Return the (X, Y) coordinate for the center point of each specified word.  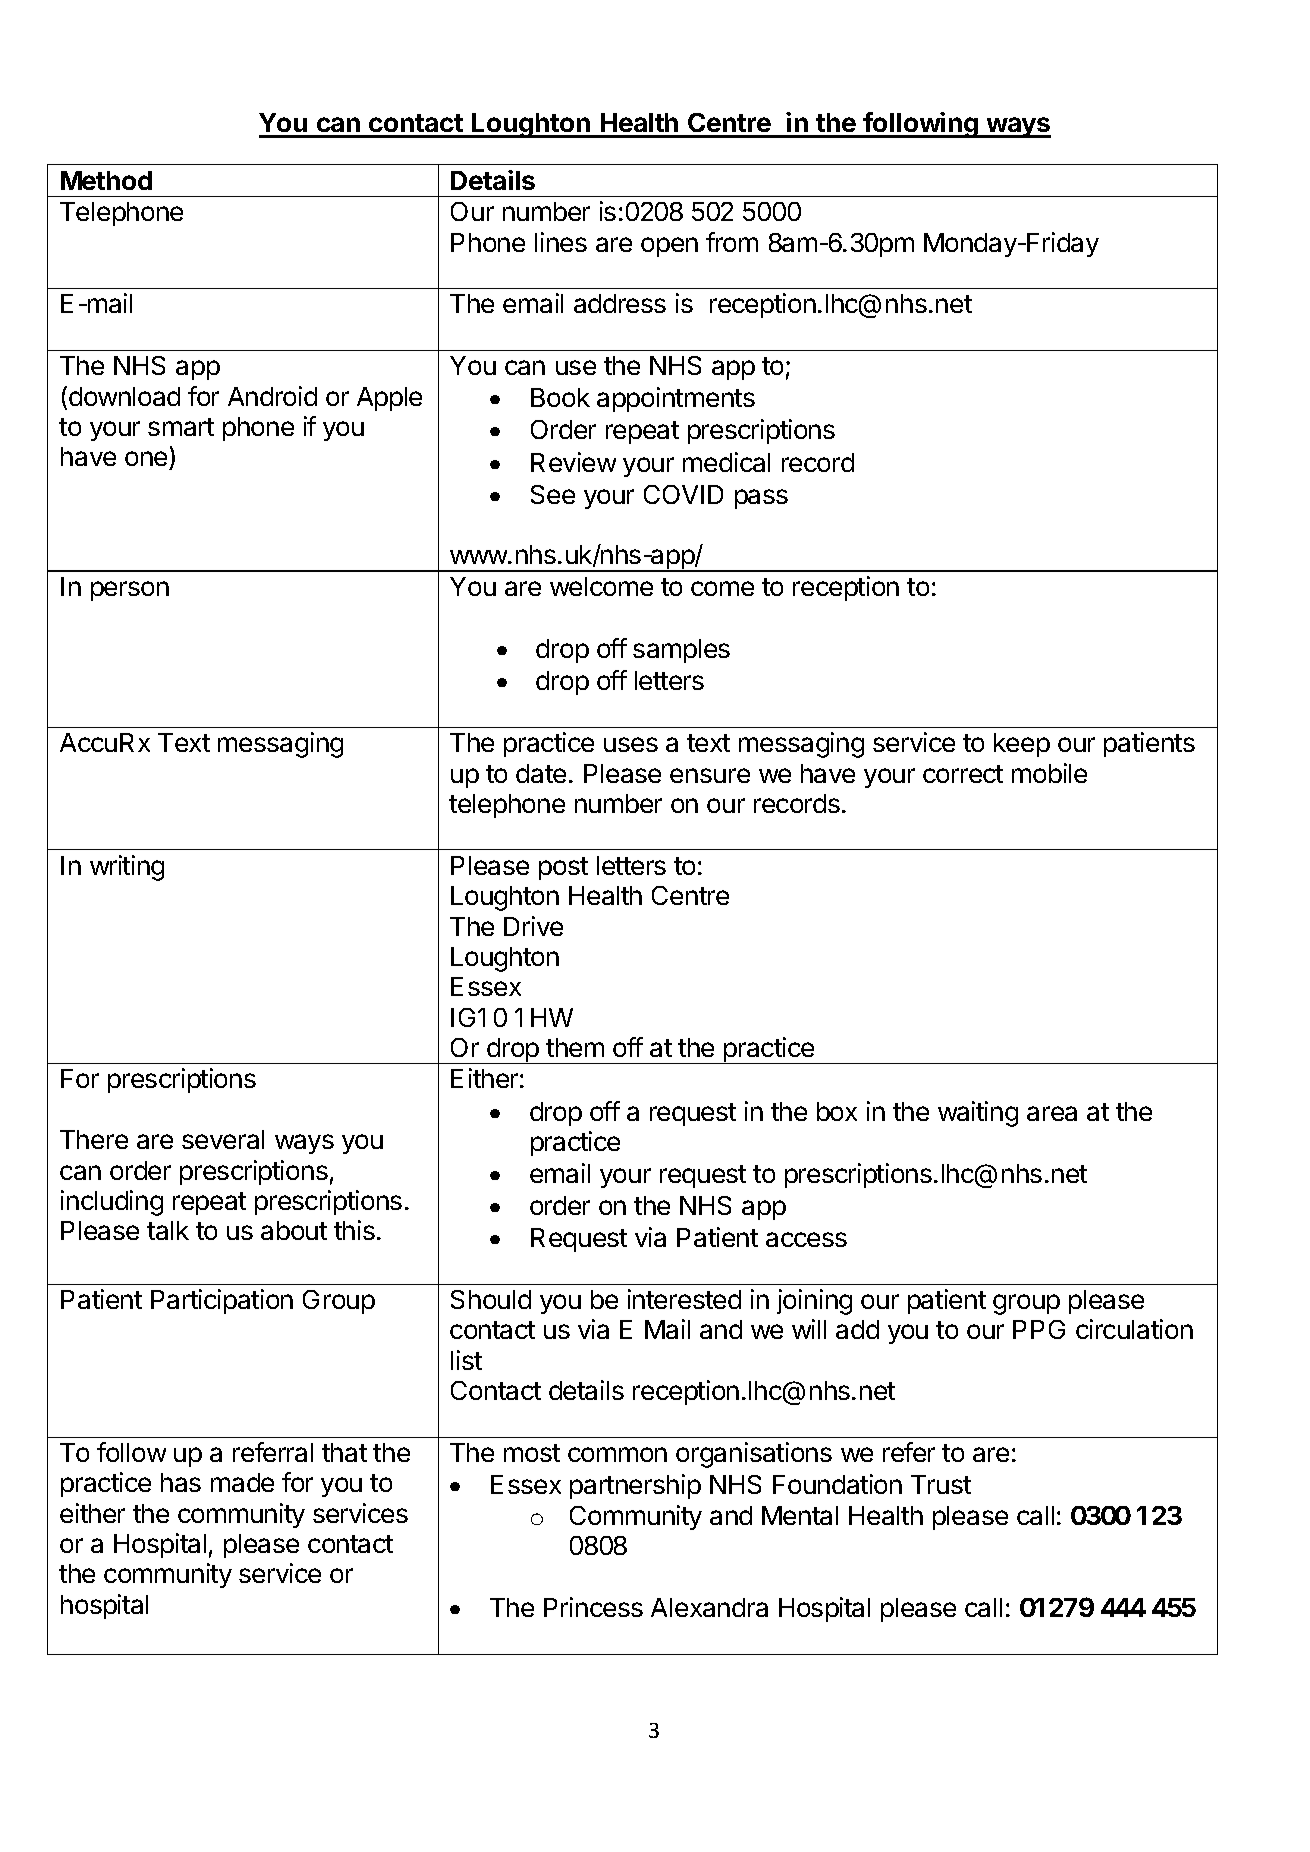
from (732, 242)
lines (561, 242)
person (130, 591)
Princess (593, 1607)
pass (761, 499)
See (553, 494)
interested (684, 1299)
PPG (1039, 1329)
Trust (941, 1484)
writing (127, 868)
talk (168, 1230)
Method (106, 180)
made (242, 1482)
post (563, 868)
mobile (1049, 773)
